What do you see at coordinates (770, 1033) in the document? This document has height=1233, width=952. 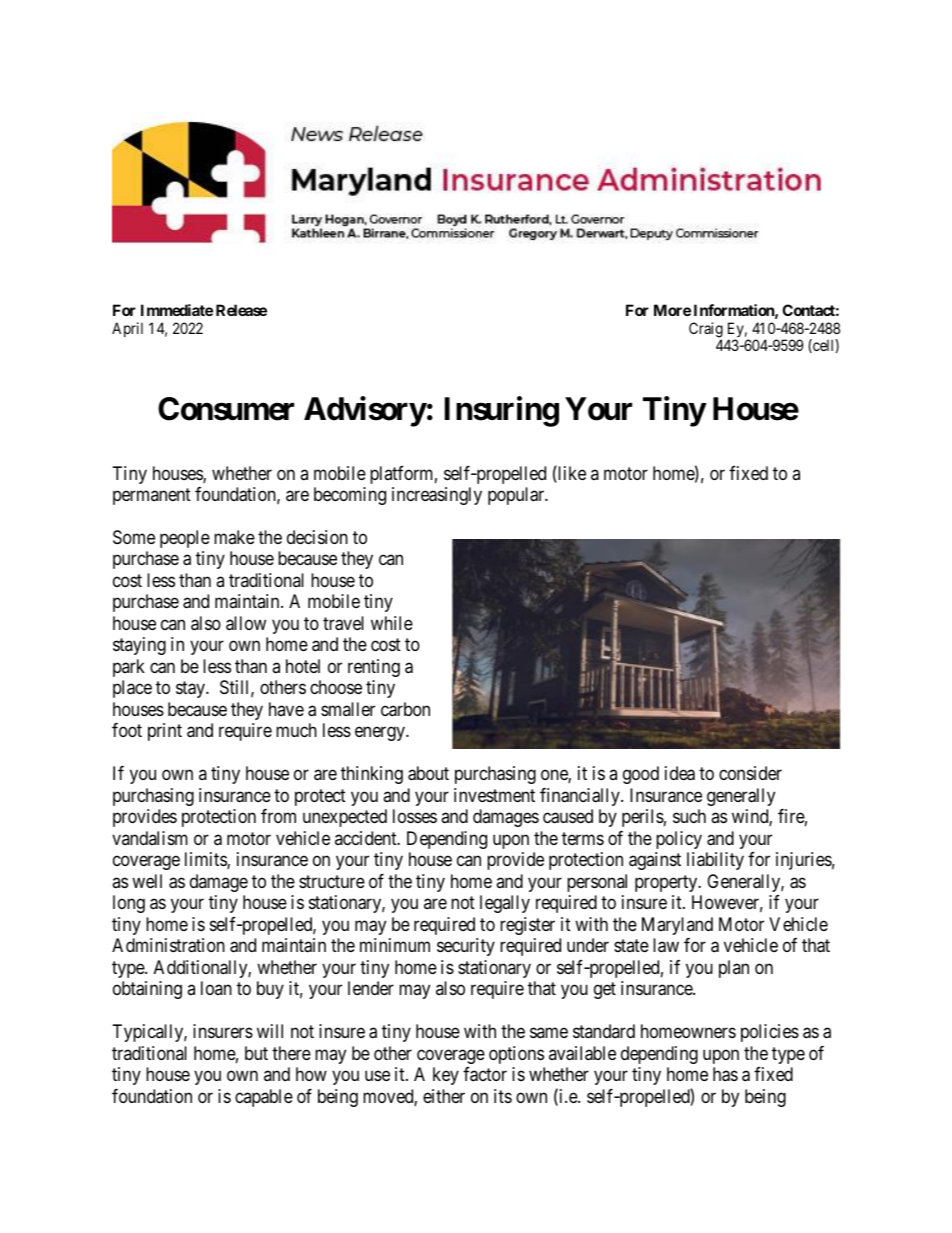 I see `policies` at bounding box center [770, 1033].
